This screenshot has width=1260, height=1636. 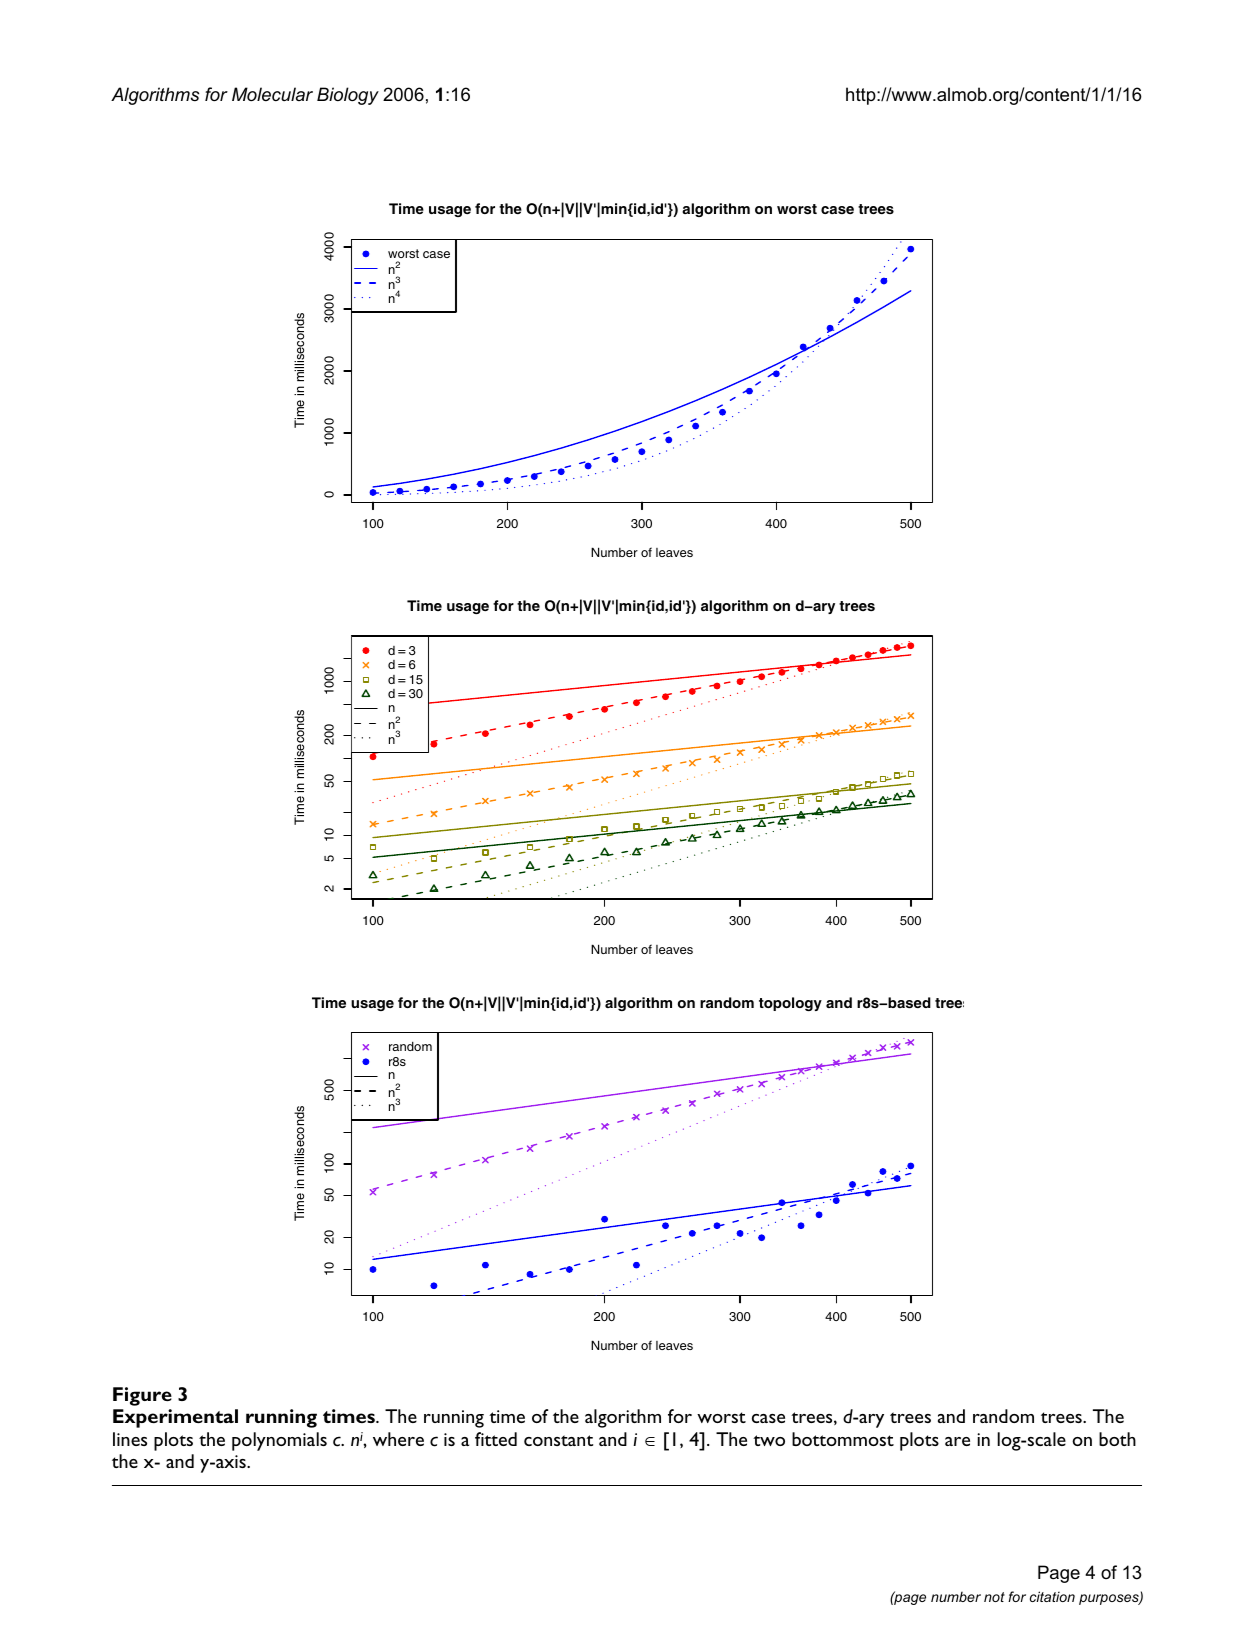 What do you see at coordinates (348, 96) in the screenshot?
I see `Biology` at bounding box center [348, 96].
